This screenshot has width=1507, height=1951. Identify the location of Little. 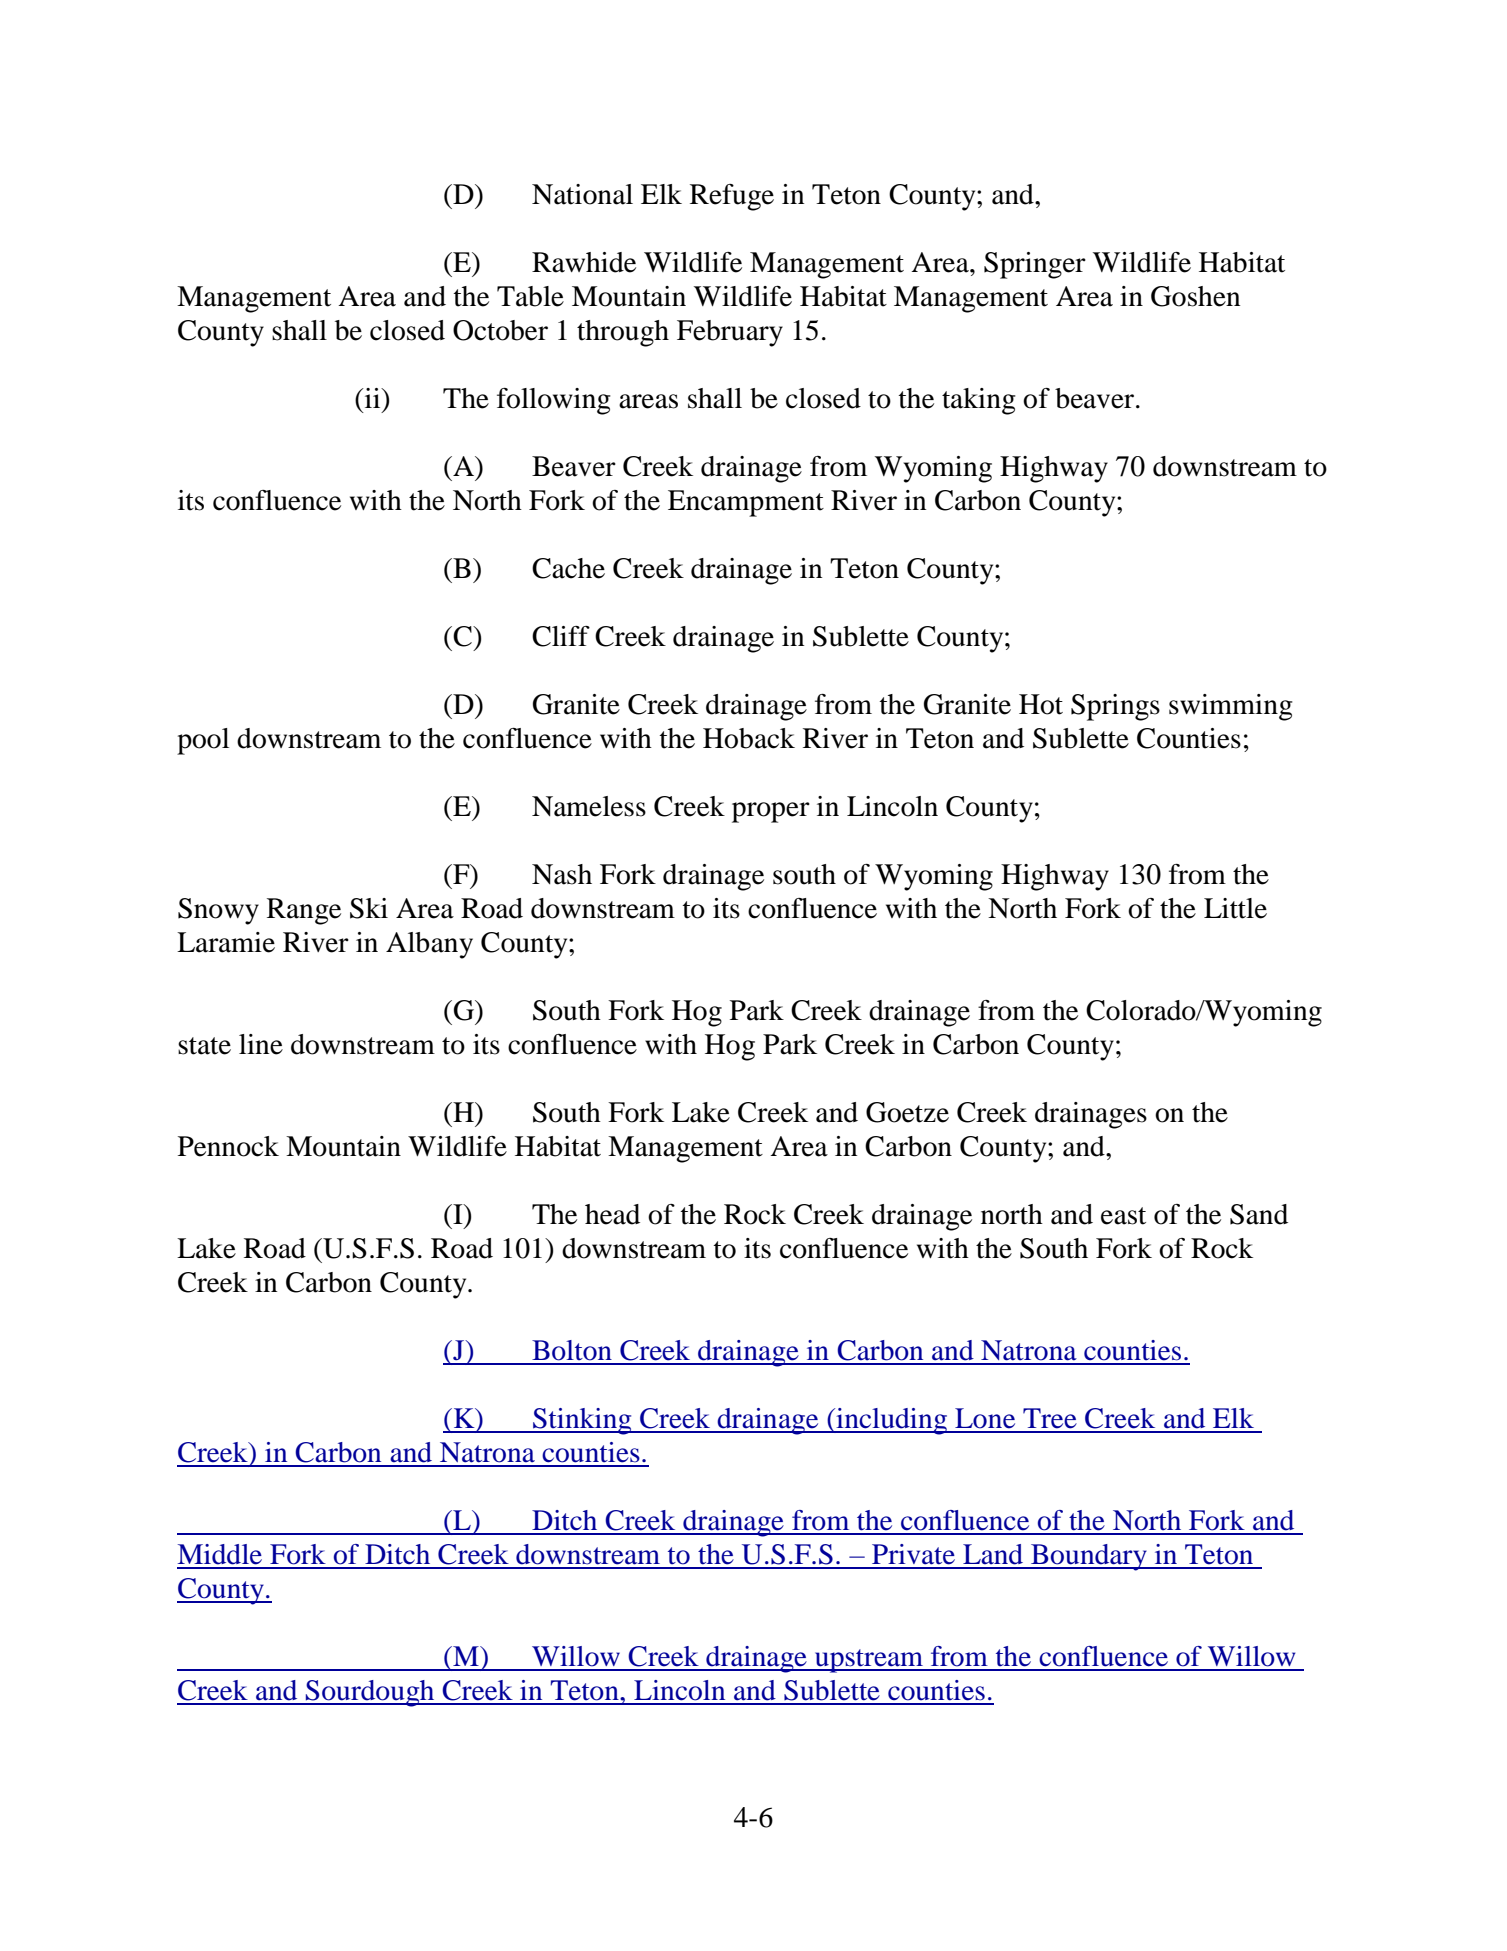
(1235, 908).
